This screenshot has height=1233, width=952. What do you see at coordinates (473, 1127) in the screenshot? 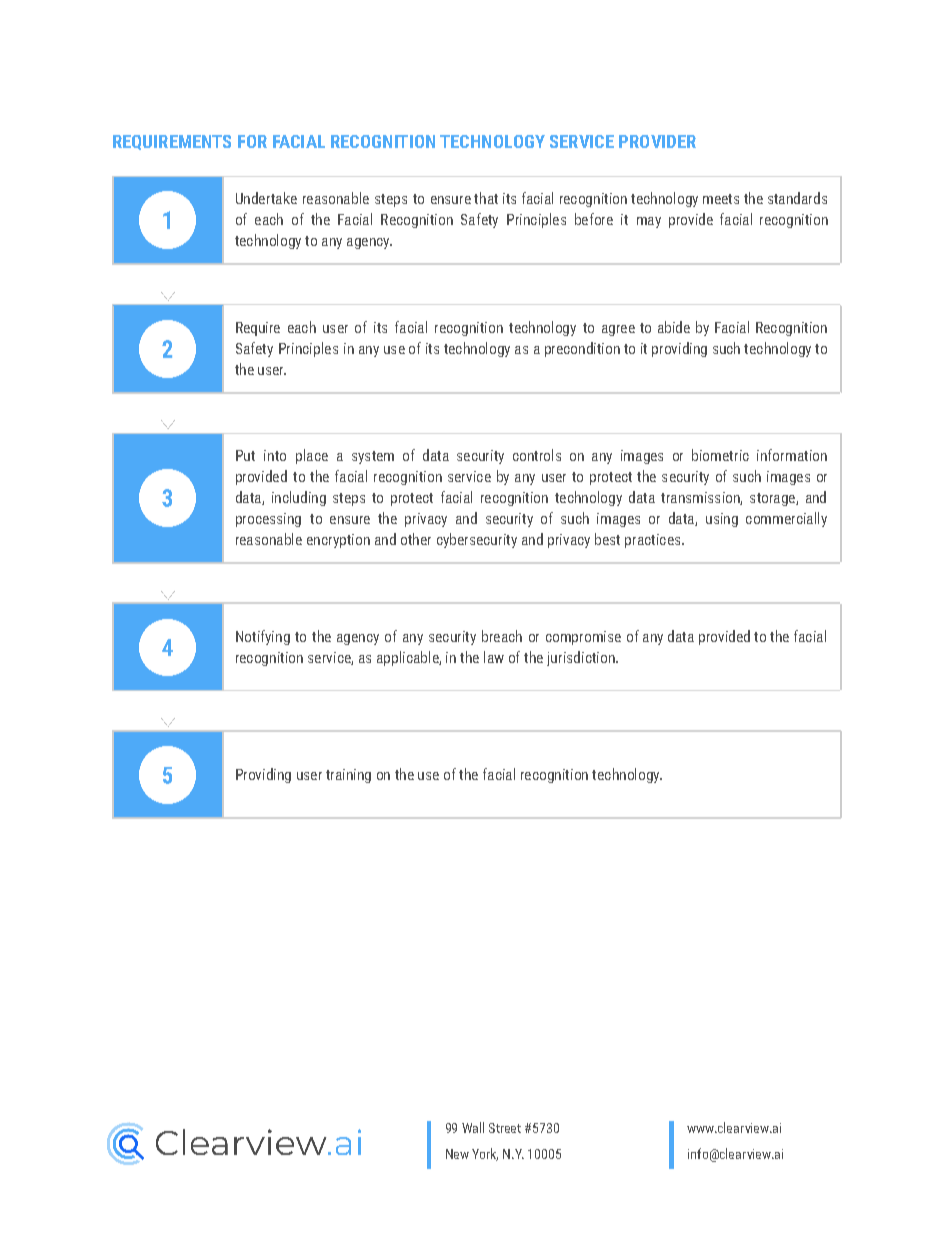
I see `Wall` at bounding box center [473, 1127].
